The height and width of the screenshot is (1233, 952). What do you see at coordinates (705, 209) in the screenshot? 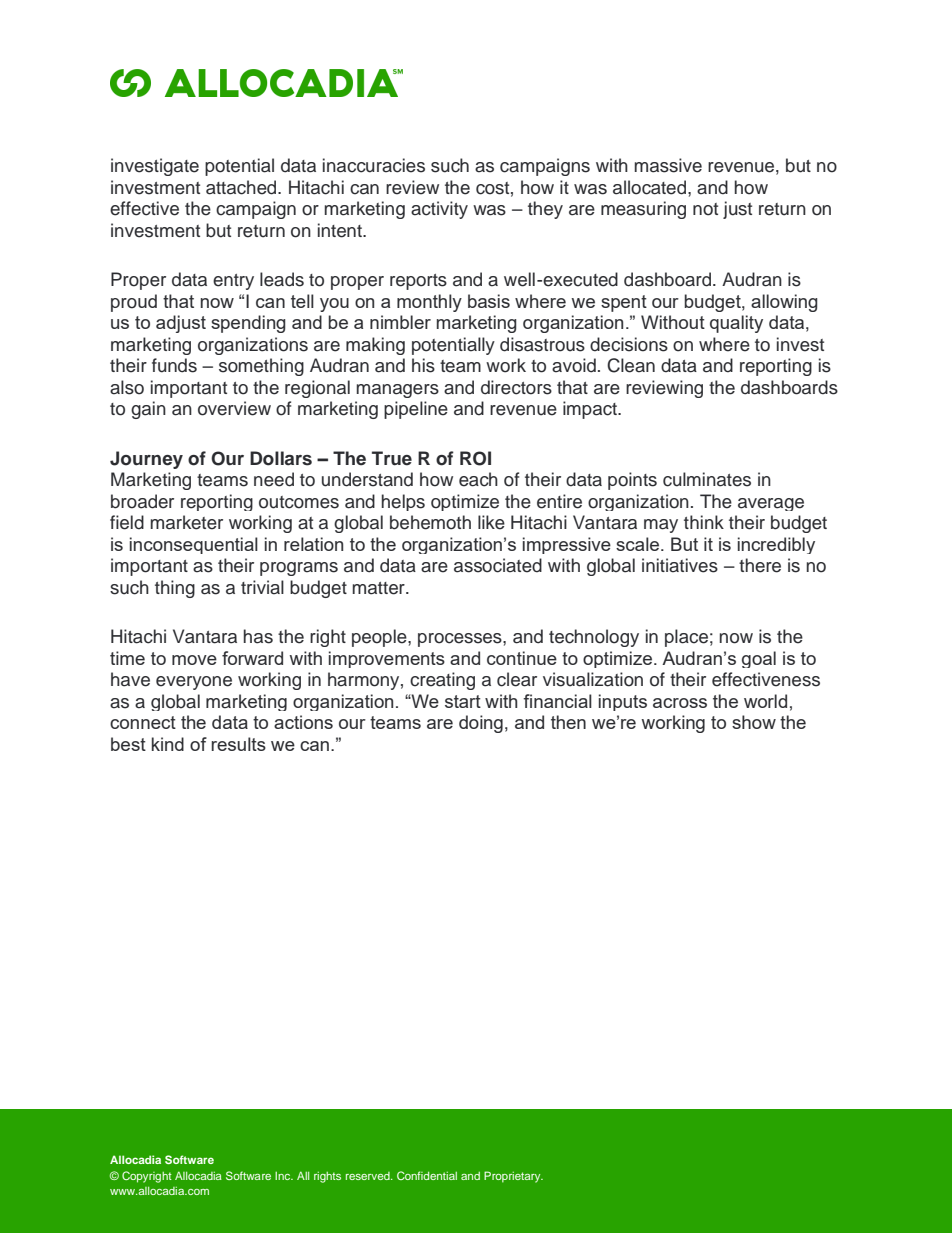
I see `not` at bounding box center [705, 209].
